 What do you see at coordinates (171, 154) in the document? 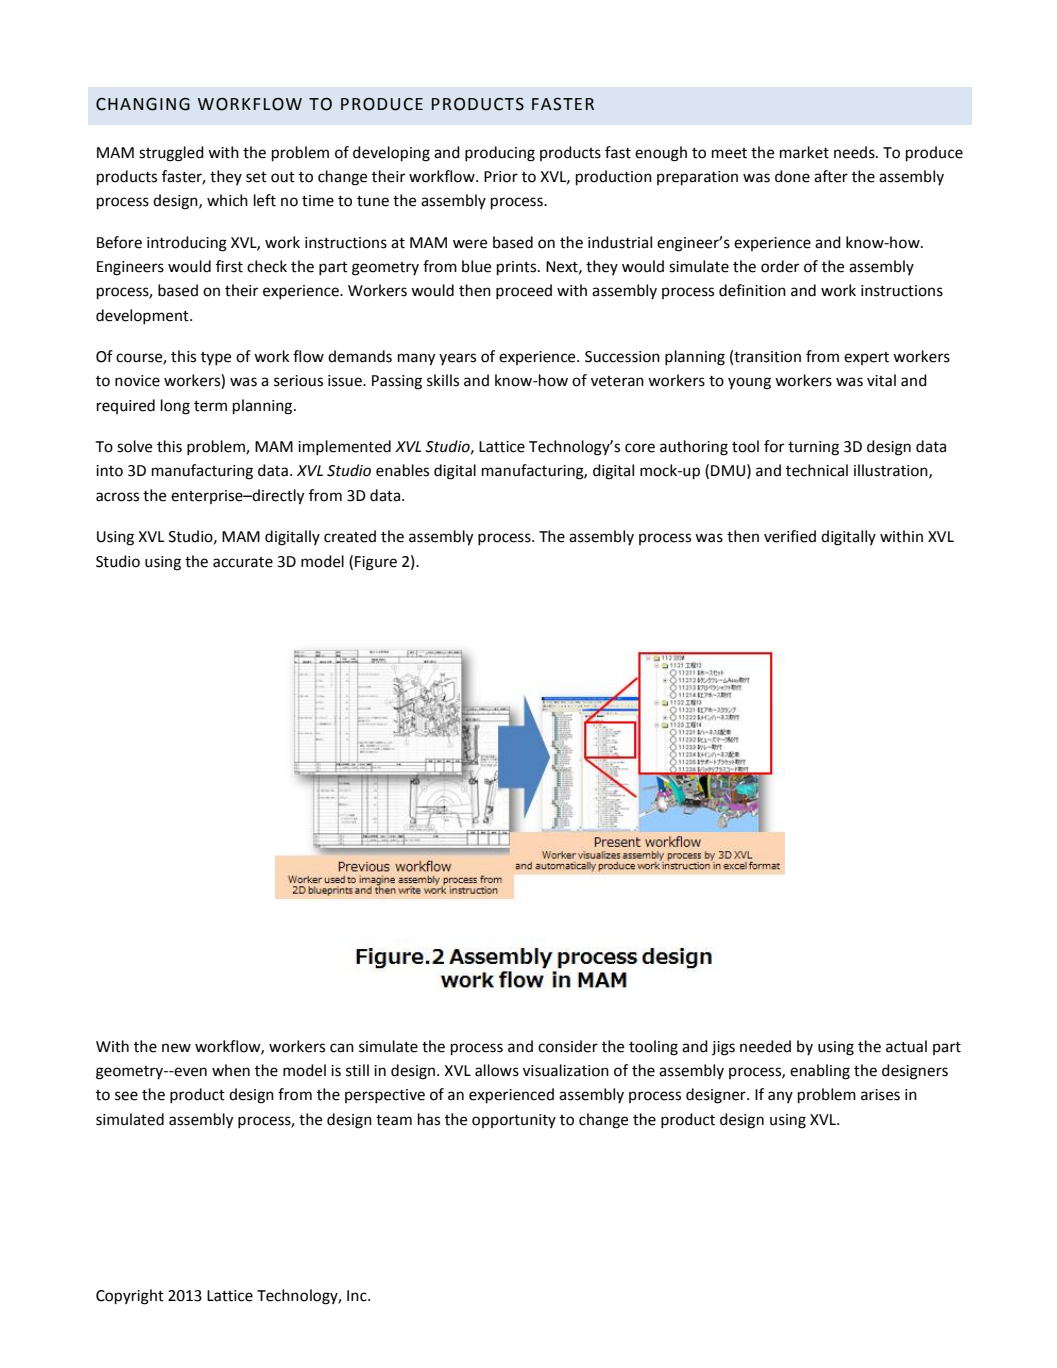
I see `struggled` at bounding box center [171, 154].
